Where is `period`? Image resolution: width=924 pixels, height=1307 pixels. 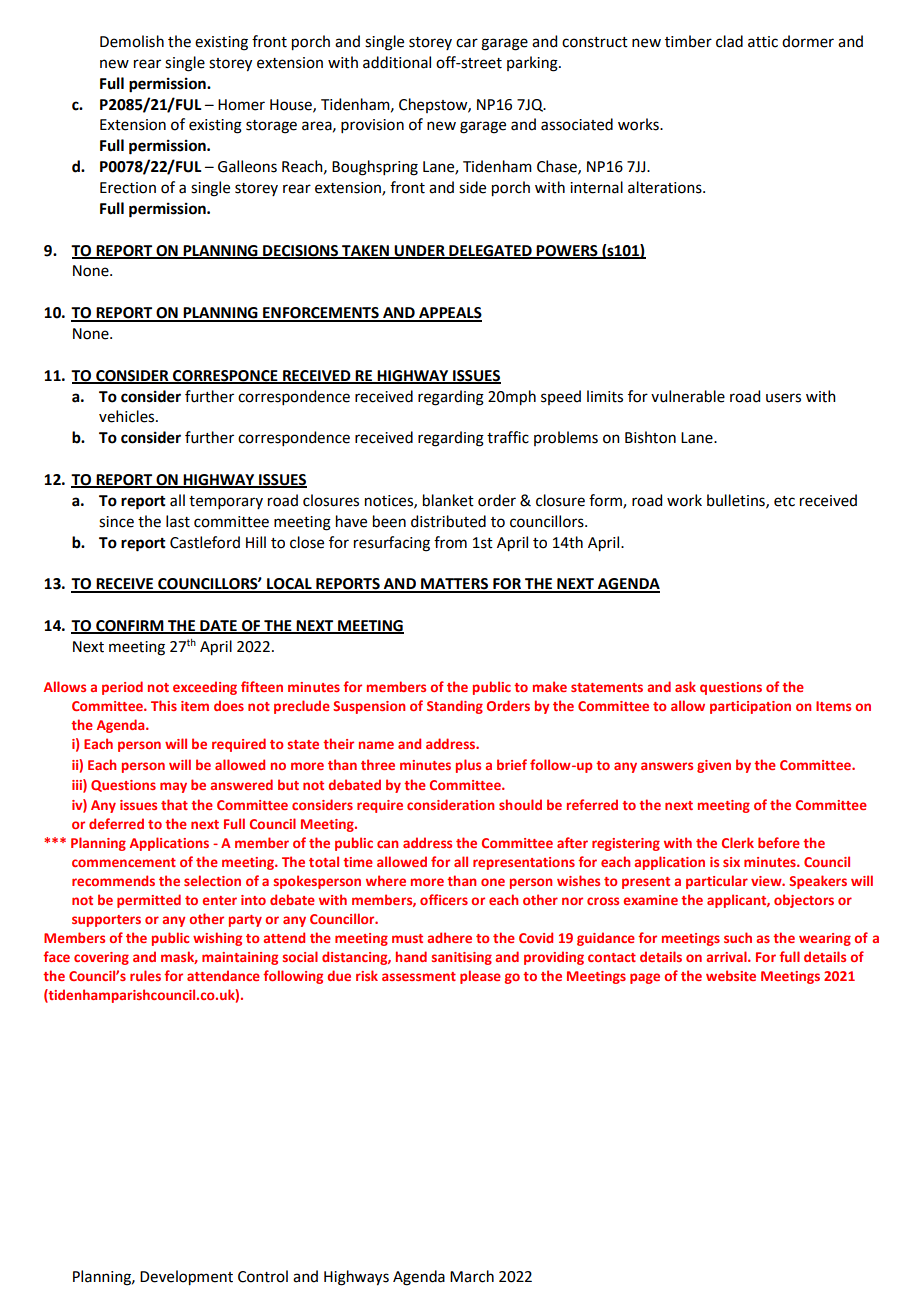 period is located at coordinates (122, 688).
